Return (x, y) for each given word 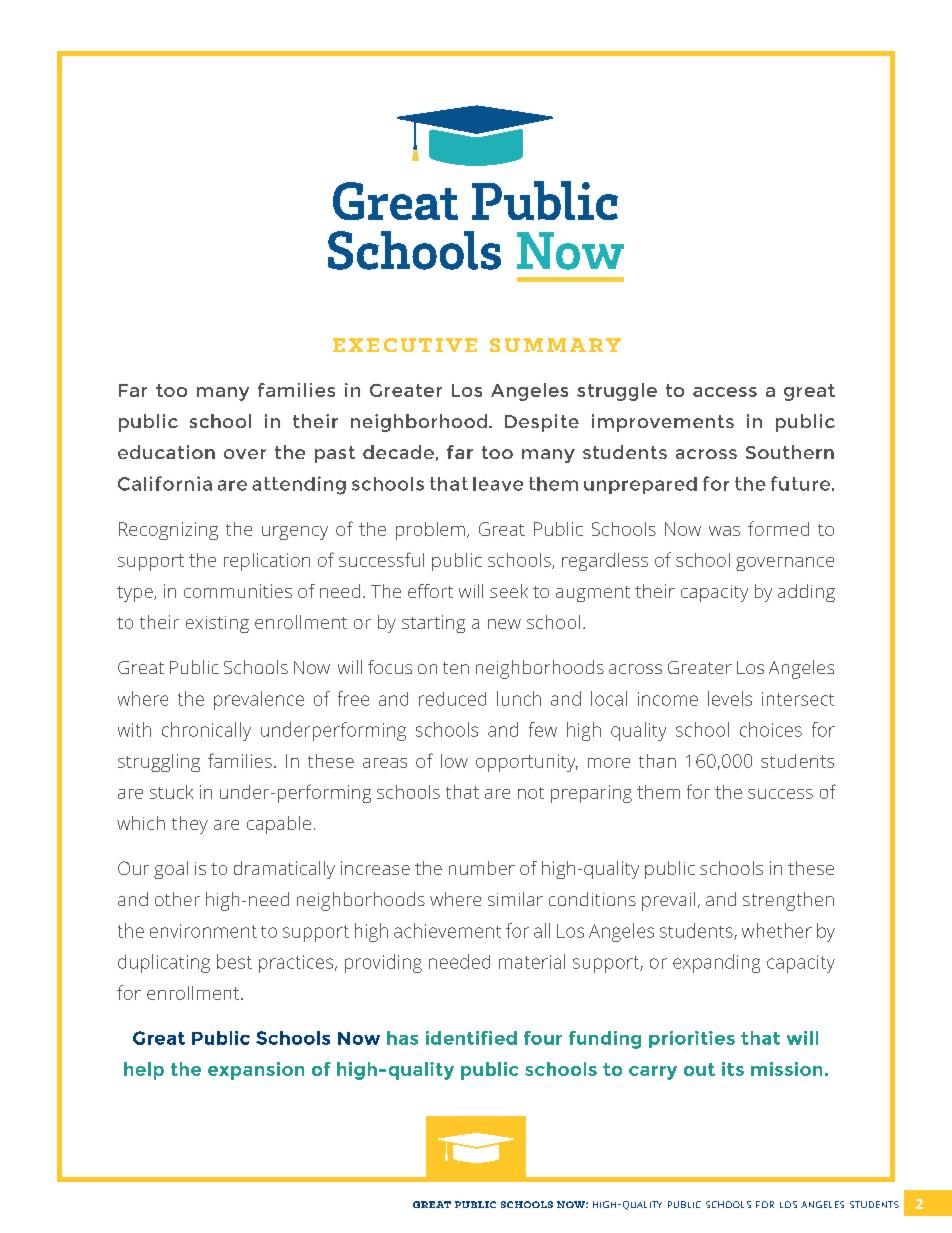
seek (509, 591)
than (657, 761)
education (166, 452)
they (190, 825)
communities (238, 591)
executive (405, 345)
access (725, 392)
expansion (256, 1071)
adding (806, 593)
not (531, 793)
